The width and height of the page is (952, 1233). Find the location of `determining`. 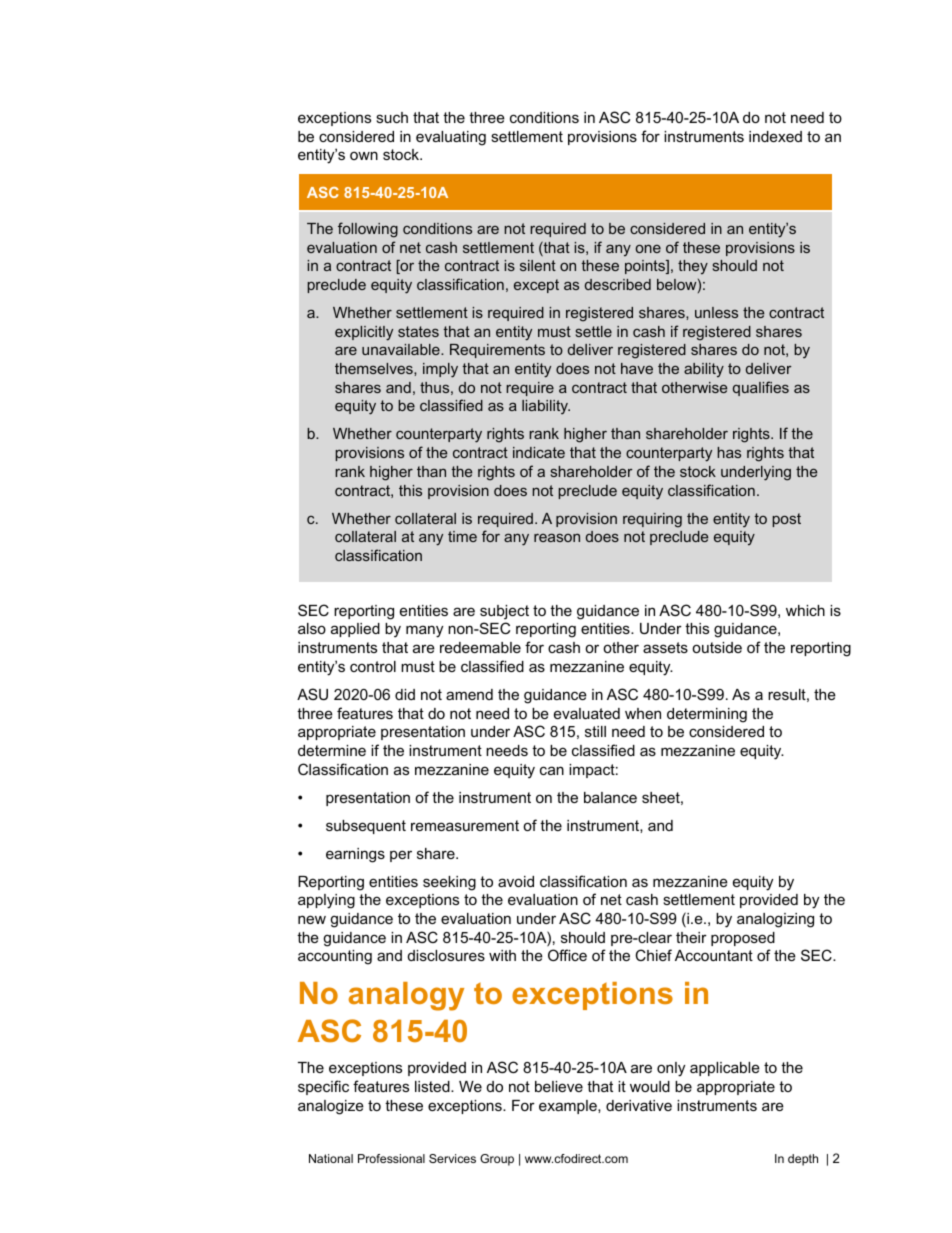

determining is located at coordinates (707, 715).
